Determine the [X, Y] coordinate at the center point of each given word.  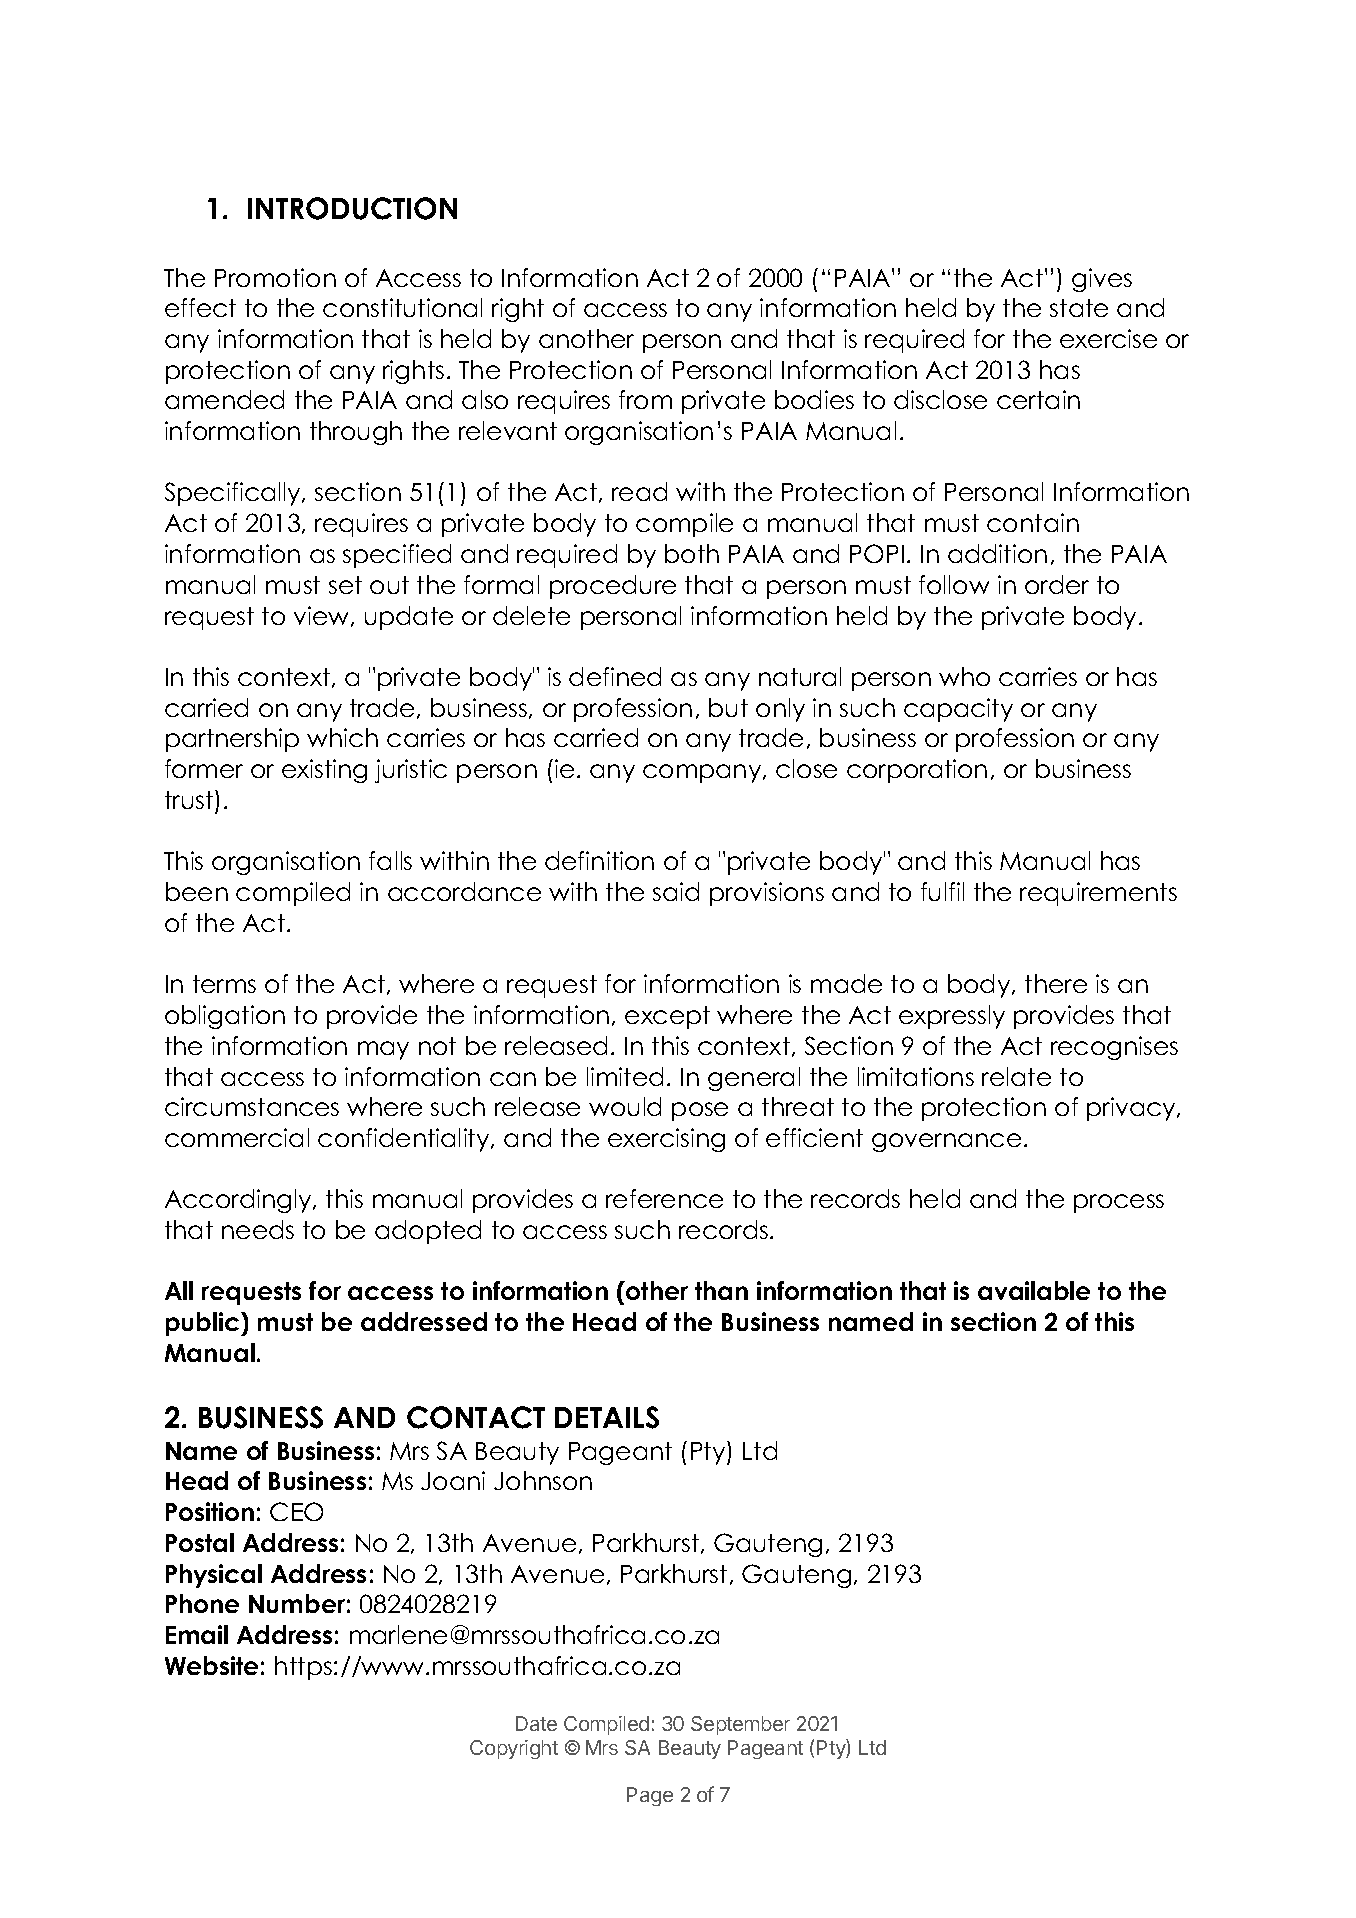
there [1056, 983]
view [323, 616]
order [1057, 584]
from [645, 399]
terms [224, 984]
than [721, 1290]
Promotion [275, 277]
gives [1102, 280]
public [204, 1324]
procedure [613, 587]
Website [211, 1665]
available [1034, 1290]
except [667, 1017]
